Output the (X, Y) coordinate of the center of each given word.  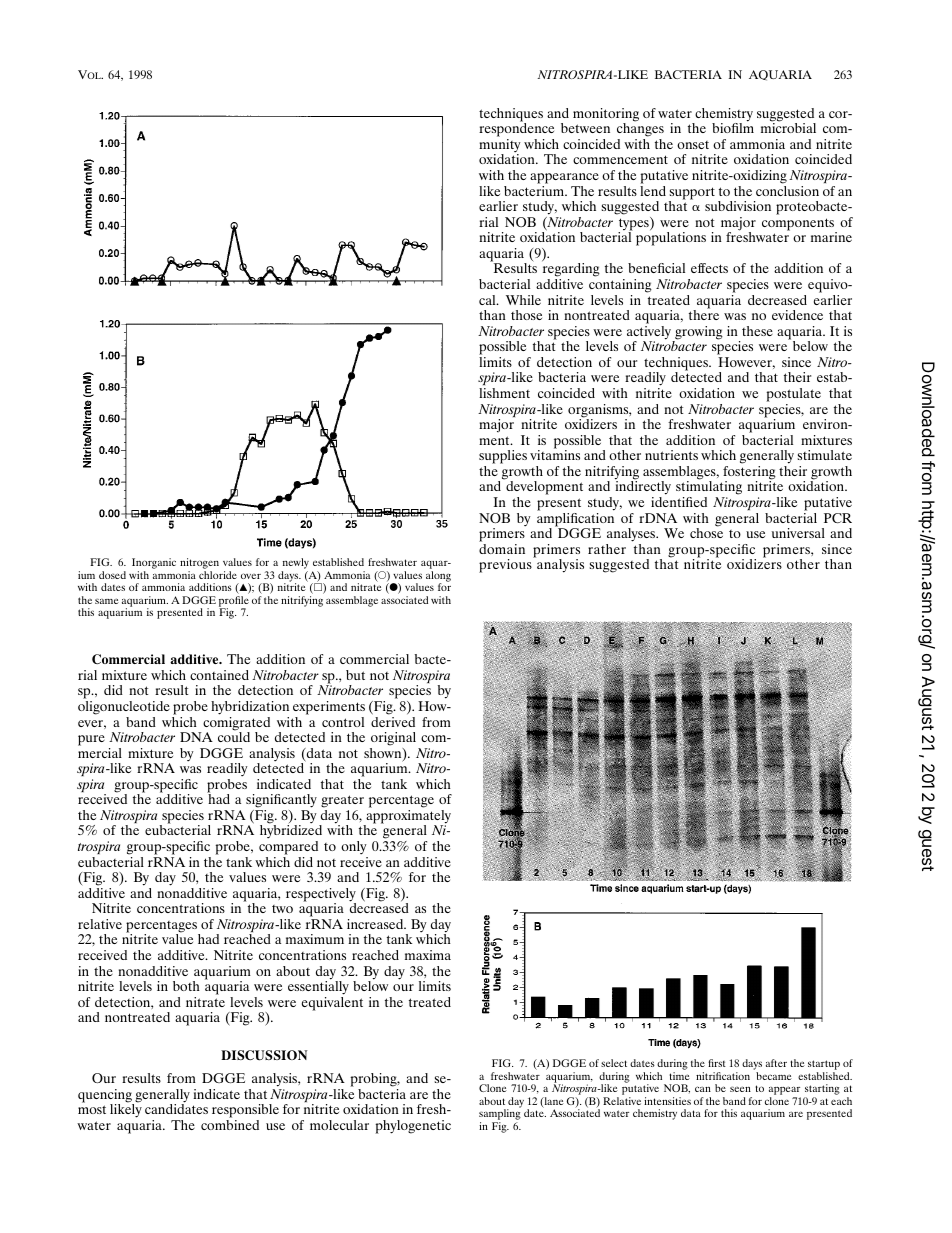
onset (693, 145)
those (526, 315)
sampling (500, 1115)
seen (740, 1089)
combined (230, 1125)
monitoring (606, 116)
